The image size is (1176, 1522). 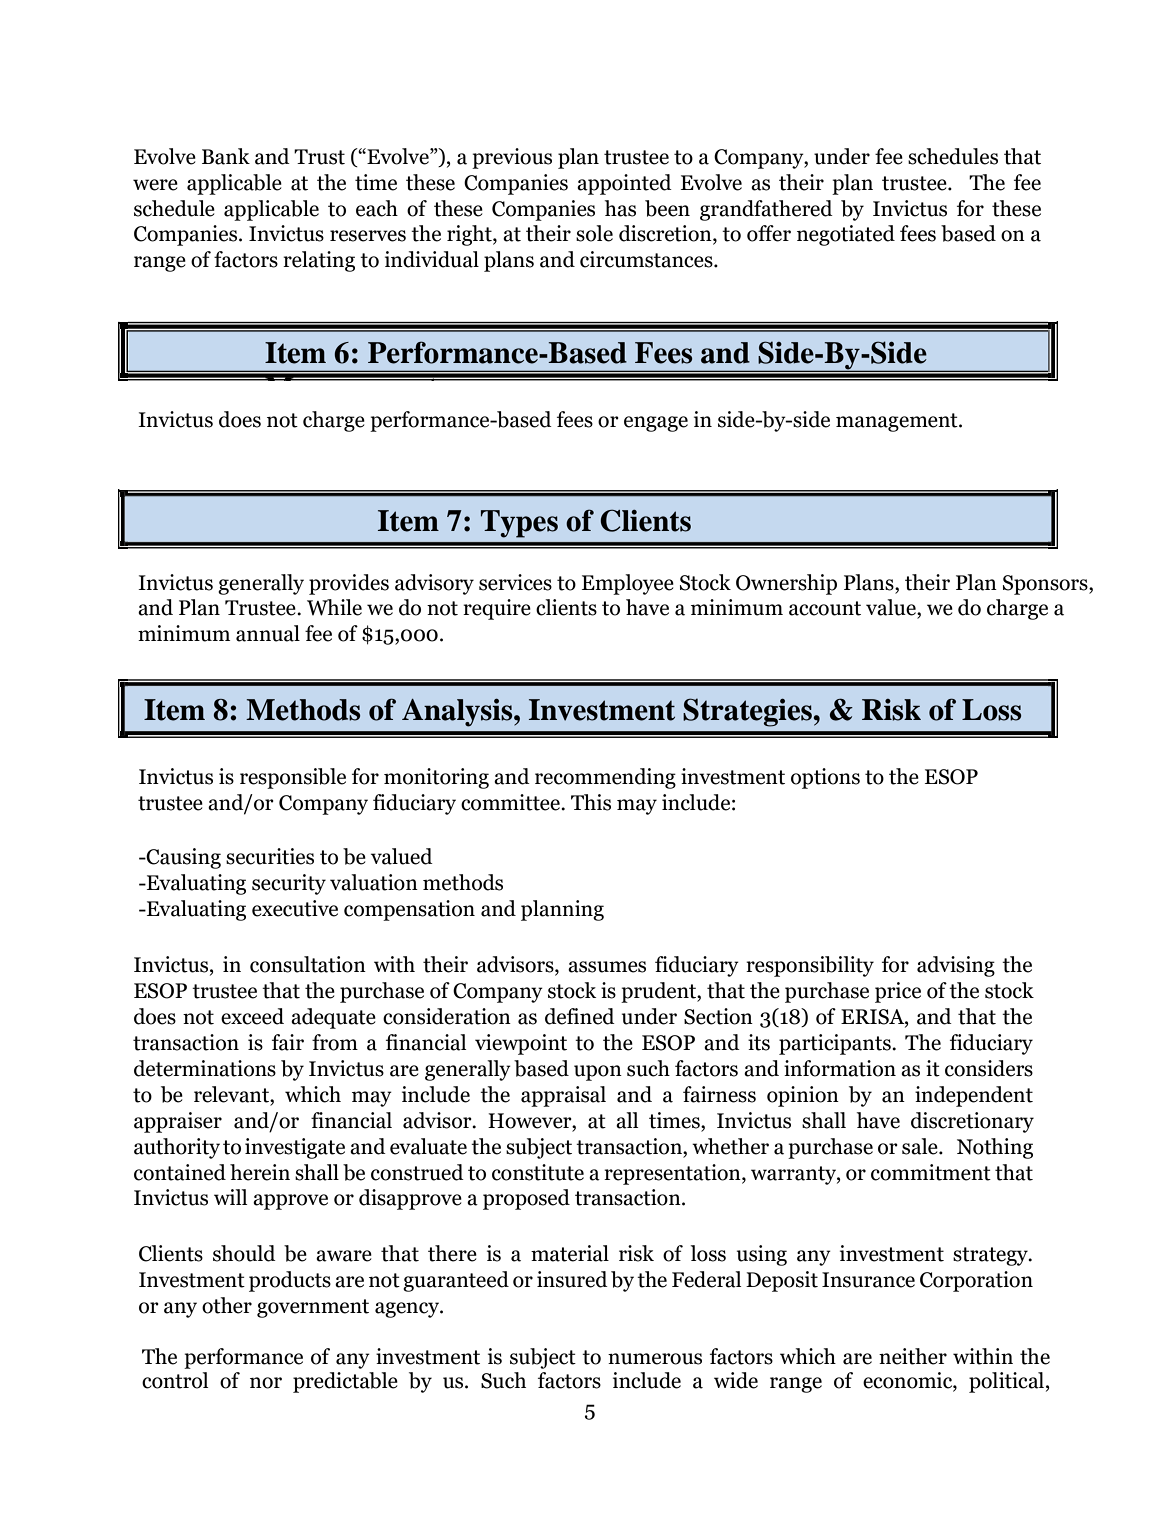 What do you see at coordinates (266, 1383) in the screenshot?
I see `nor` at bounding box center [266, 1383].
